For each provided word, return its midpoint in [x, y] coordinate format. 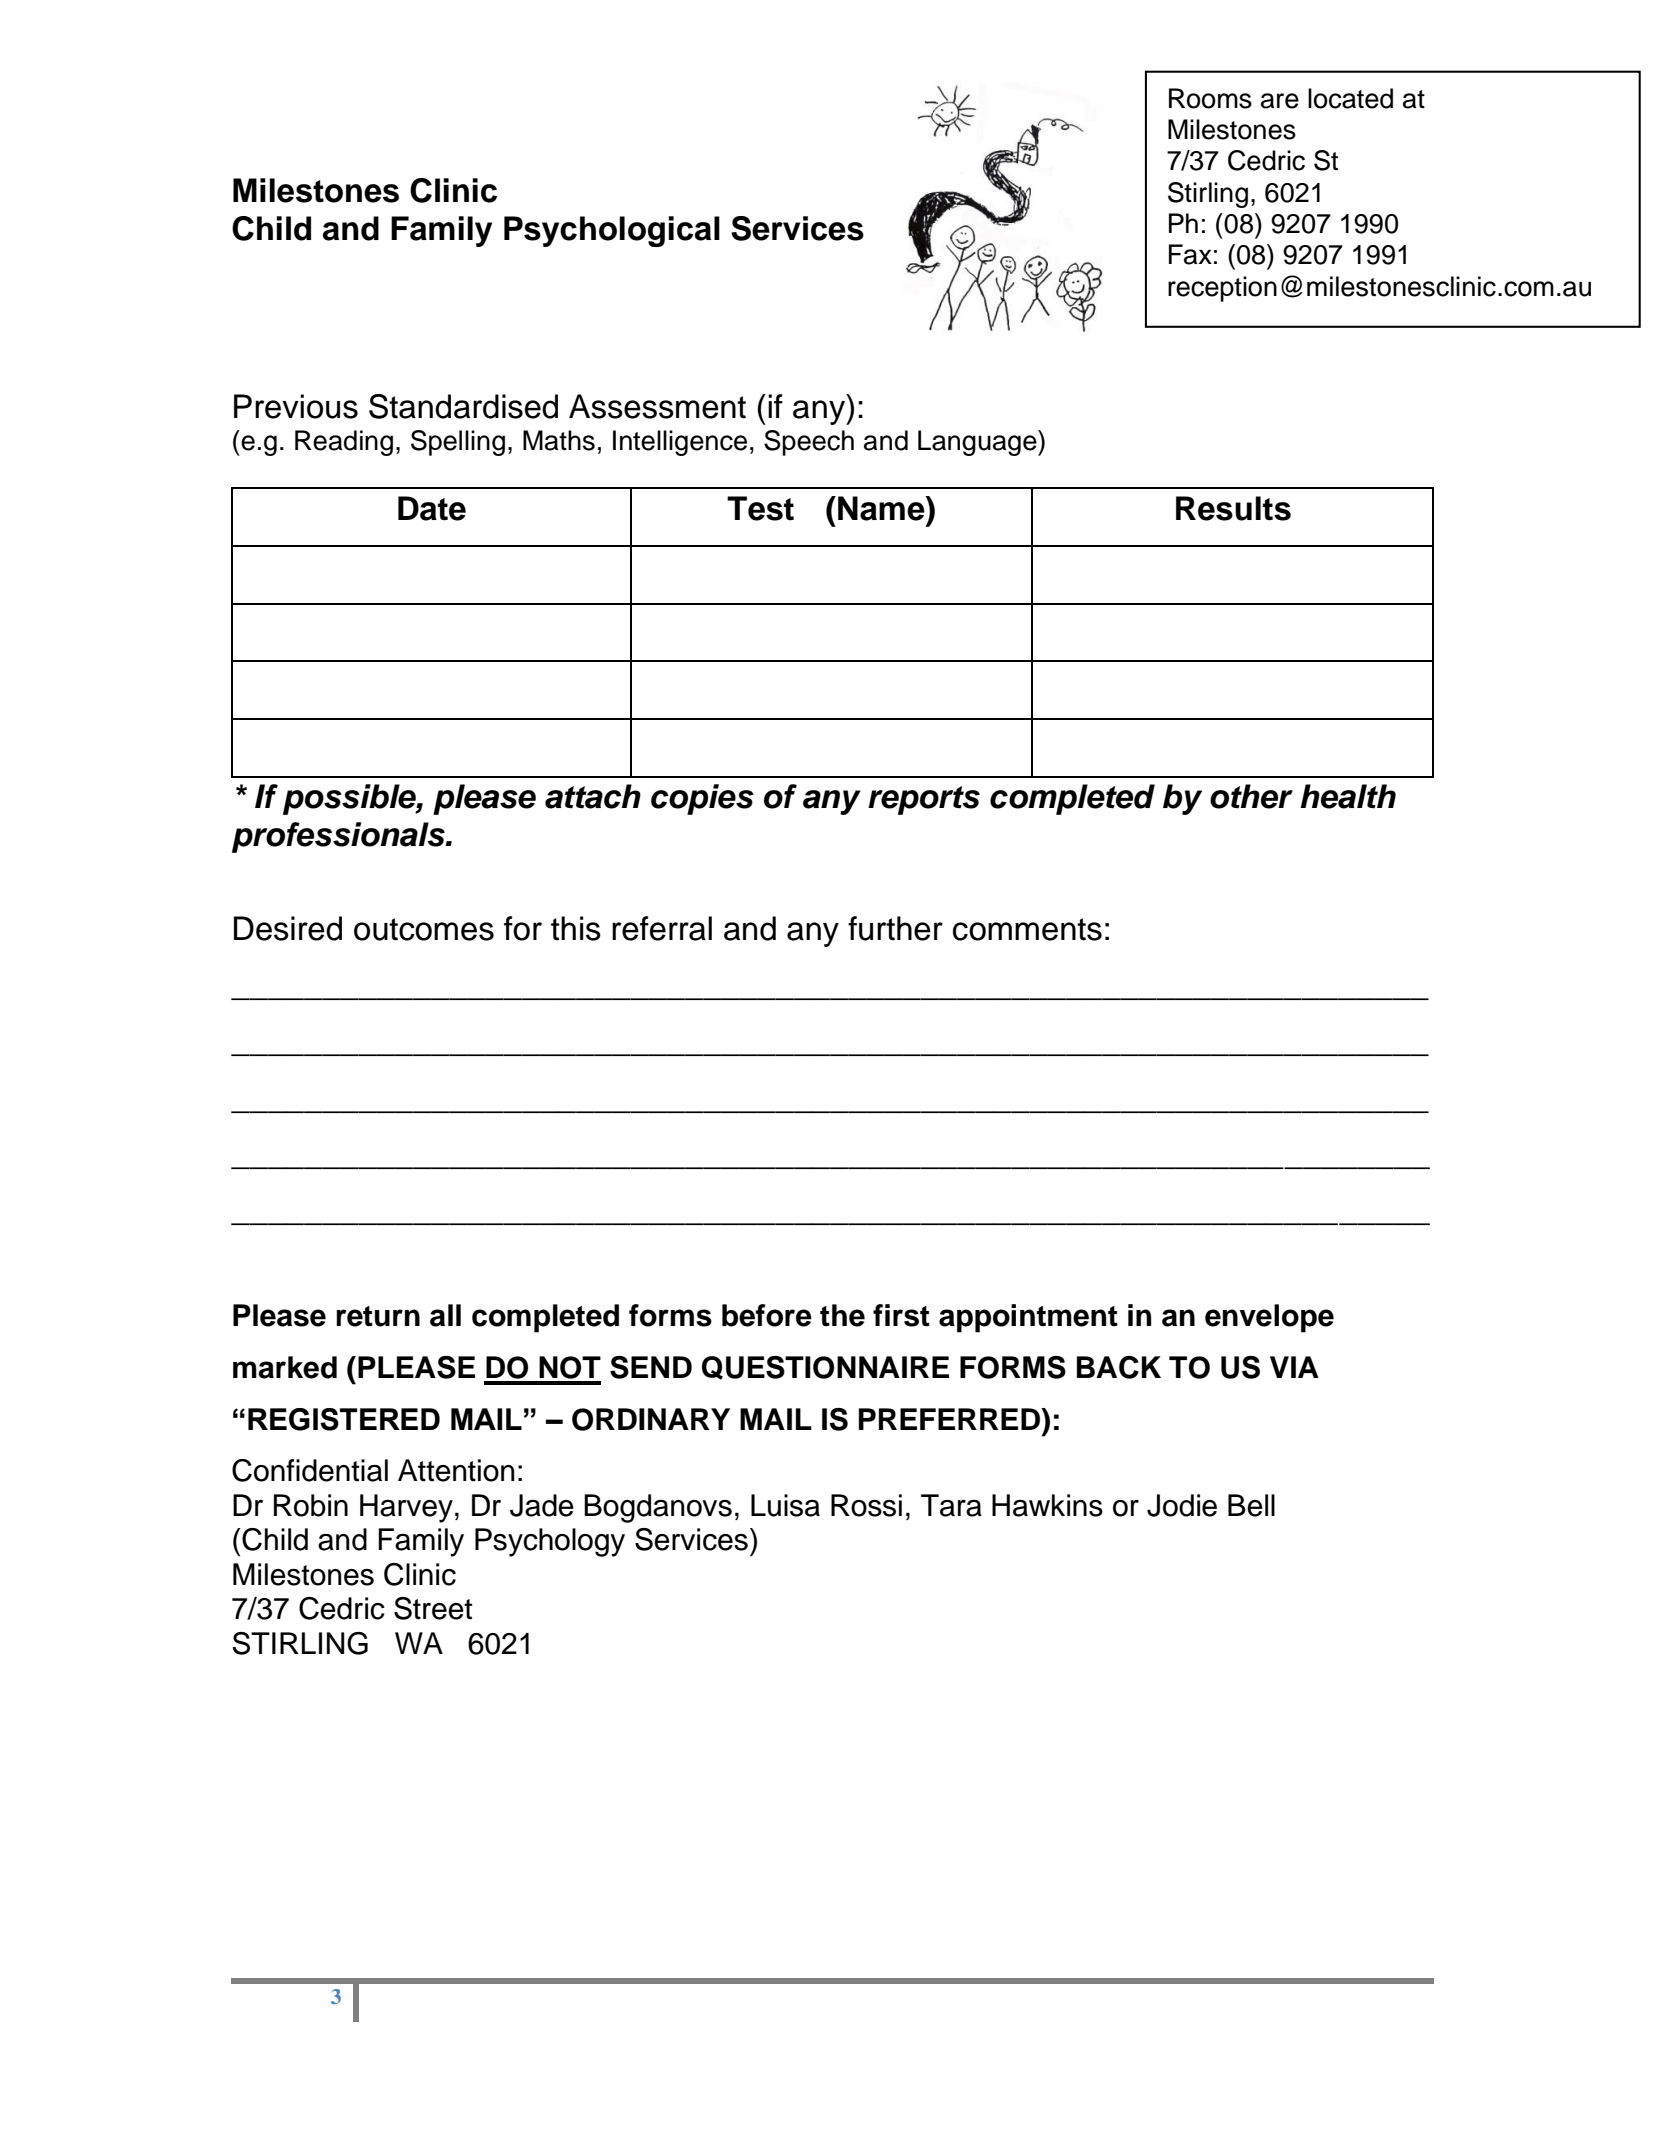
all [445, 1315]
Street [433, 1608]
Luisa [785, 1505]
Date [432, 508]
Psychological [612, 231]
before [767, 1315]
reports [924, 800]
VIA [1294, 1367]
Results [1233, 508]
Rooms [1210, 98]
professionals [339, 837]
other [1251, 796]
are [1280, 101]
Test [760, 508]
